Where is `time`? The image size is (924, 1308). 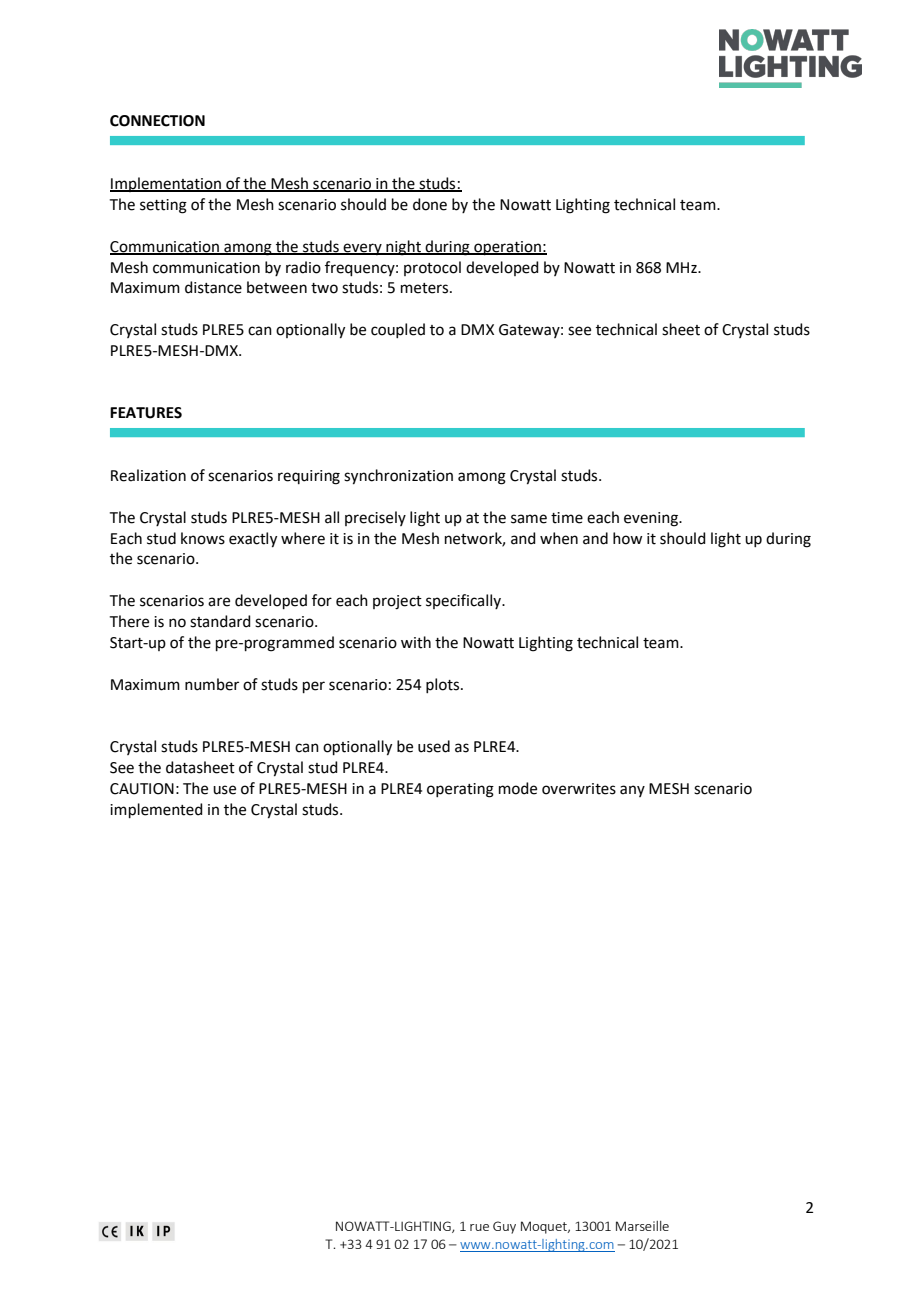 time is located at coordinates (567, 518).
